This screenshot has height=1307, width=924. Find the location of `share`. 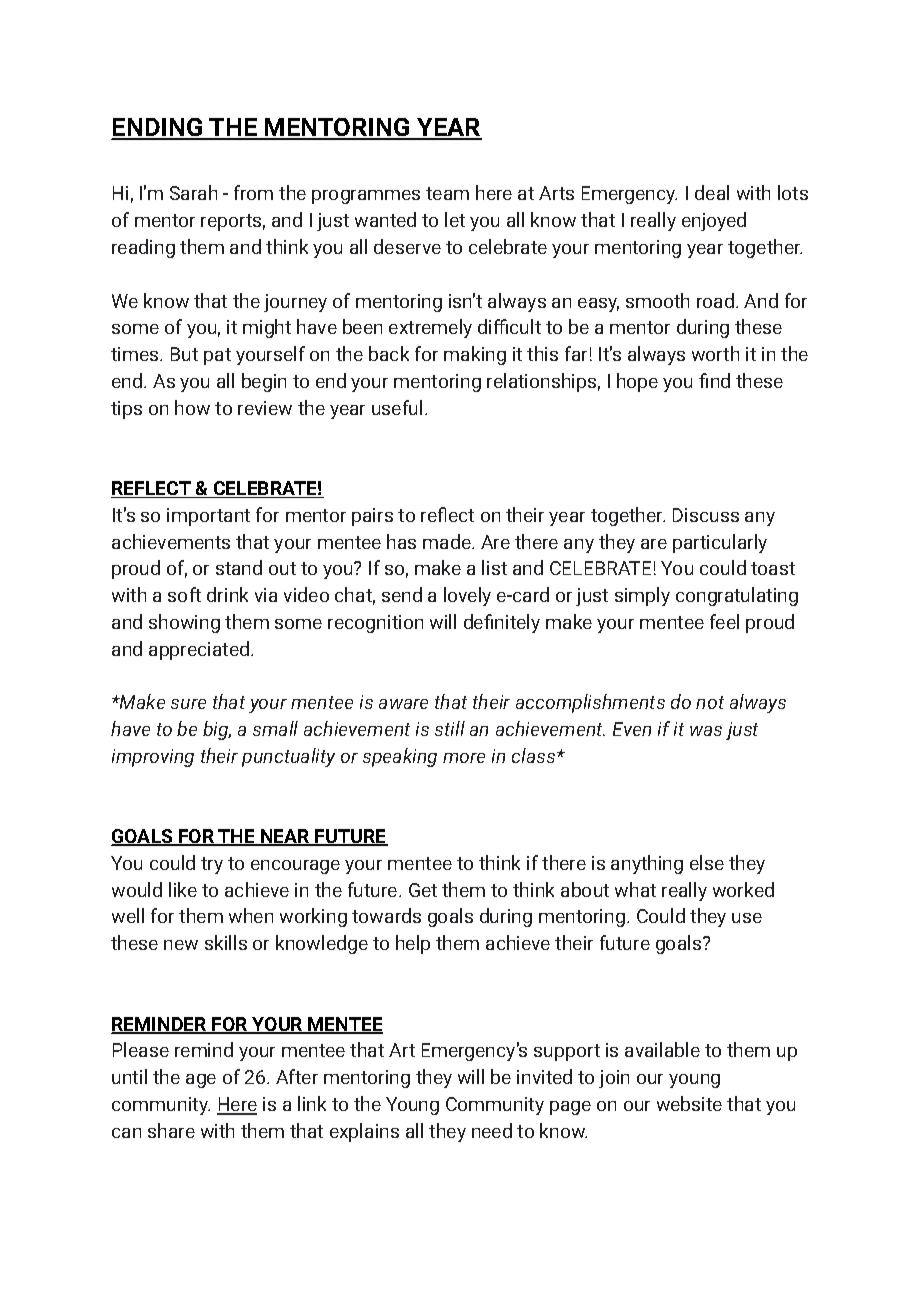

share is located at coordinates (171, 1130).
